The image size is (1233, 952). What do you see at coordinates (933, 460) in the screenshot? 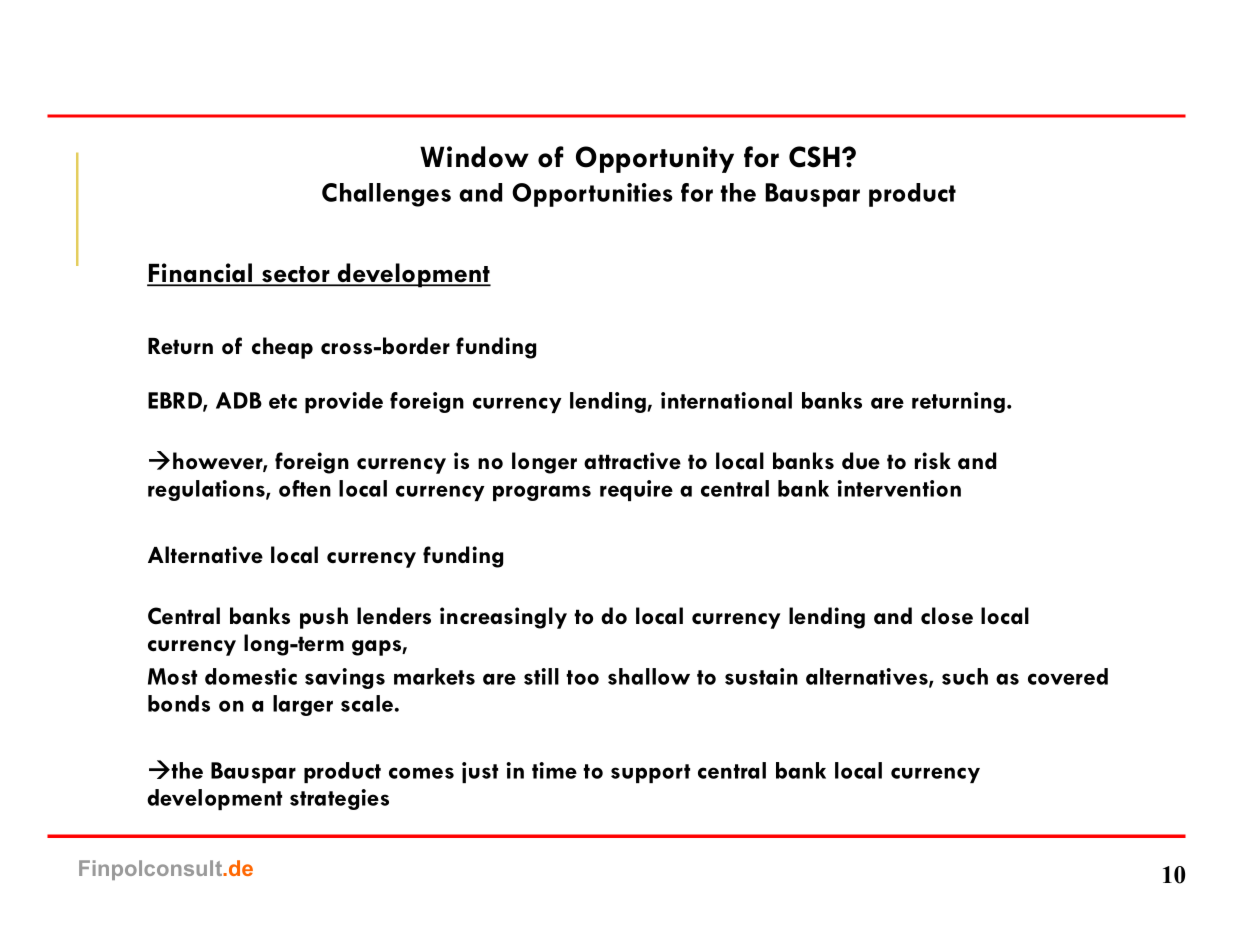
I see `risk` at bounding box center [933, 460].
